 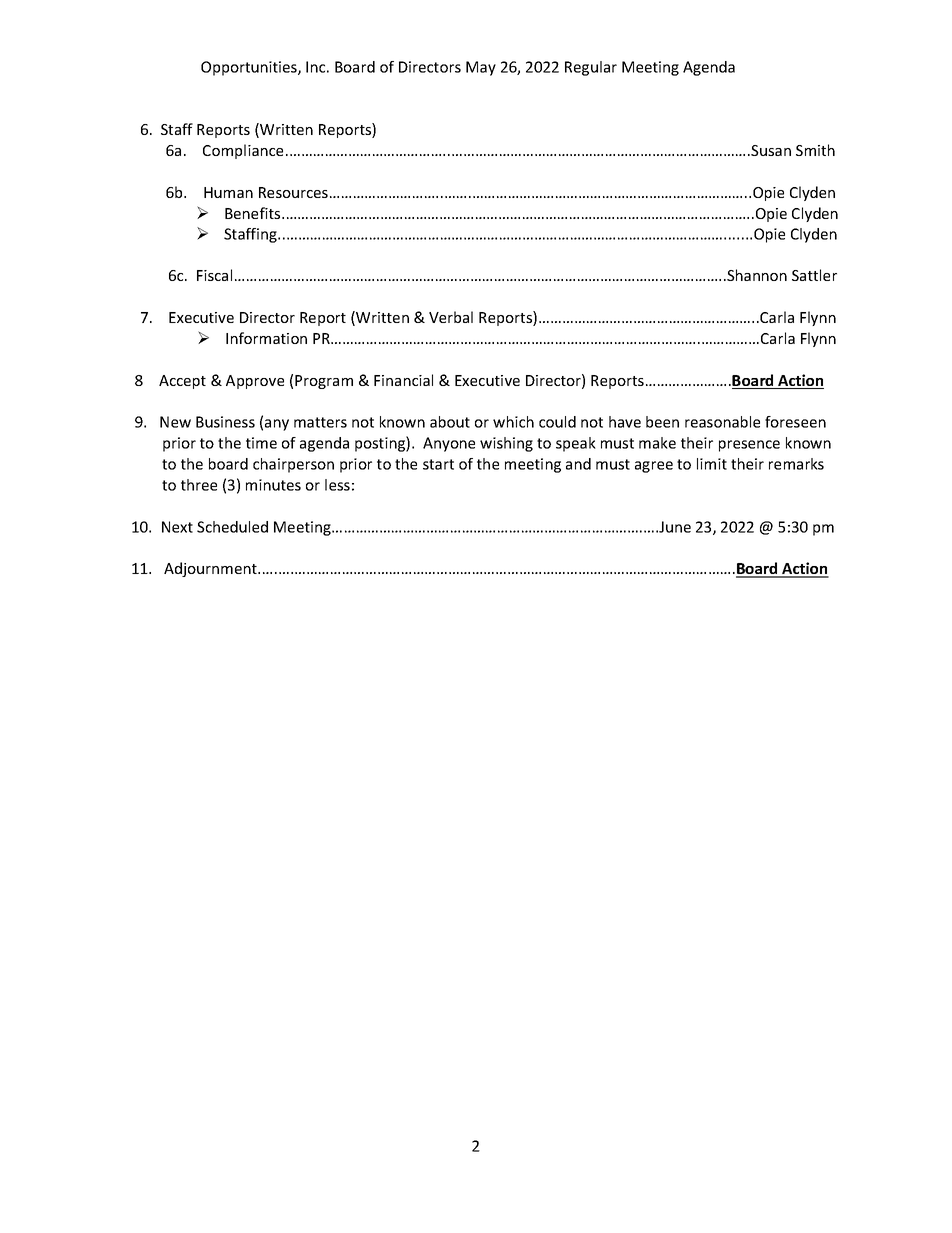 What do you see at coordinates (255, 382) in the screenshot?
I see `Approve` at bounding box center [255, 382].
